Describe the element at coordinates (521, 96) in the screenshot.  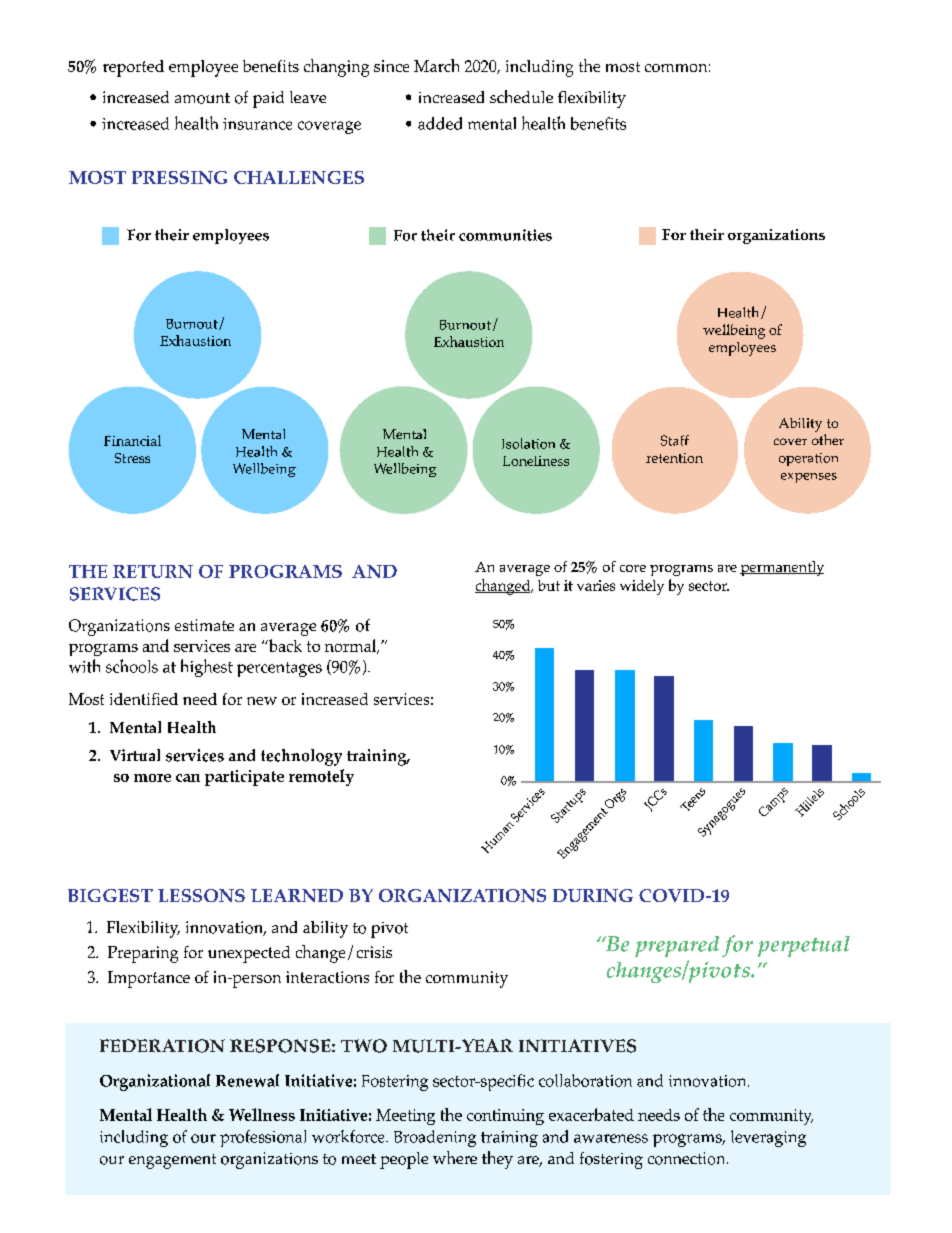
I see `schedule` at that location.
